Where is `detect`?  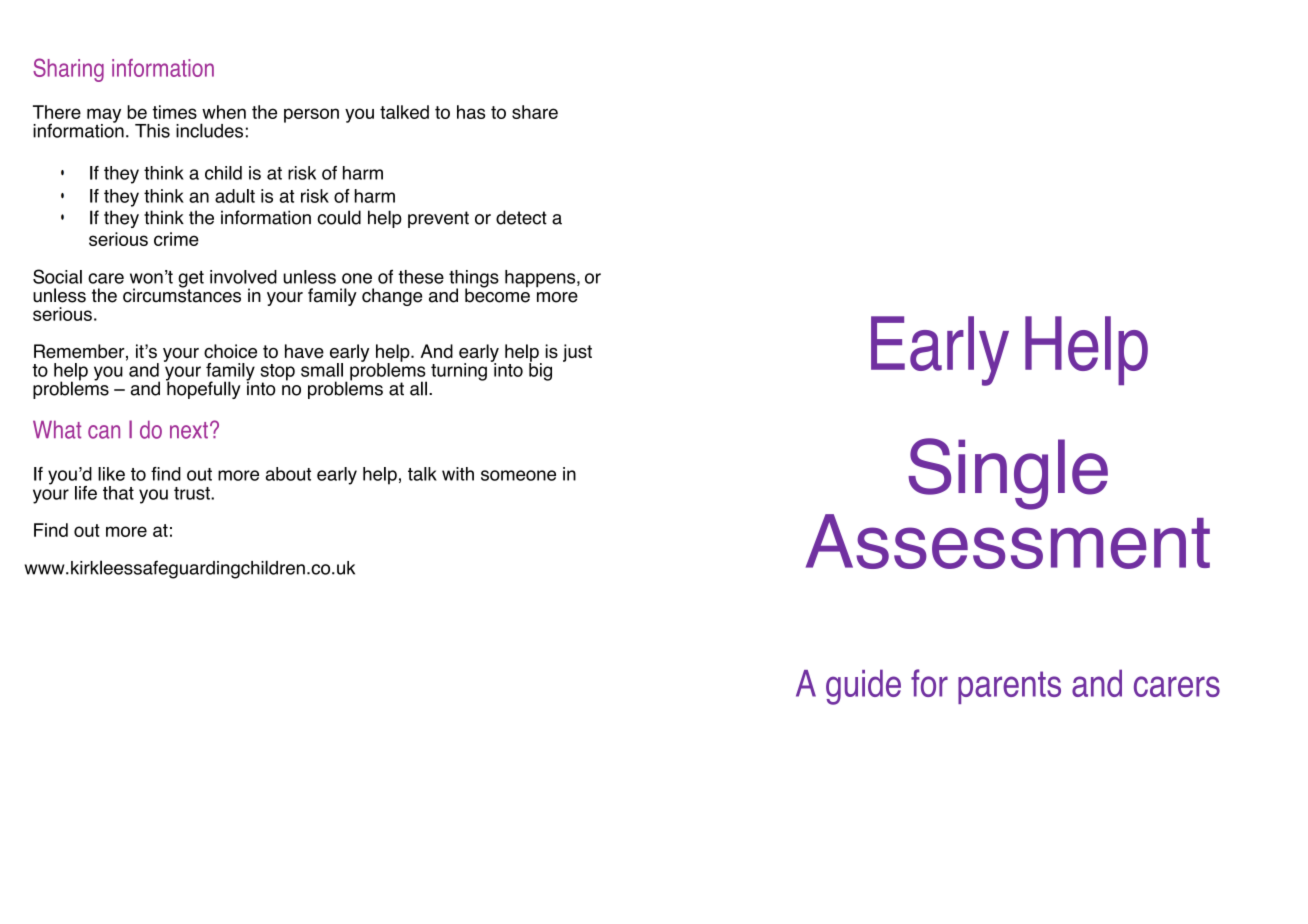 detect is located at coordinates (521, 217).
